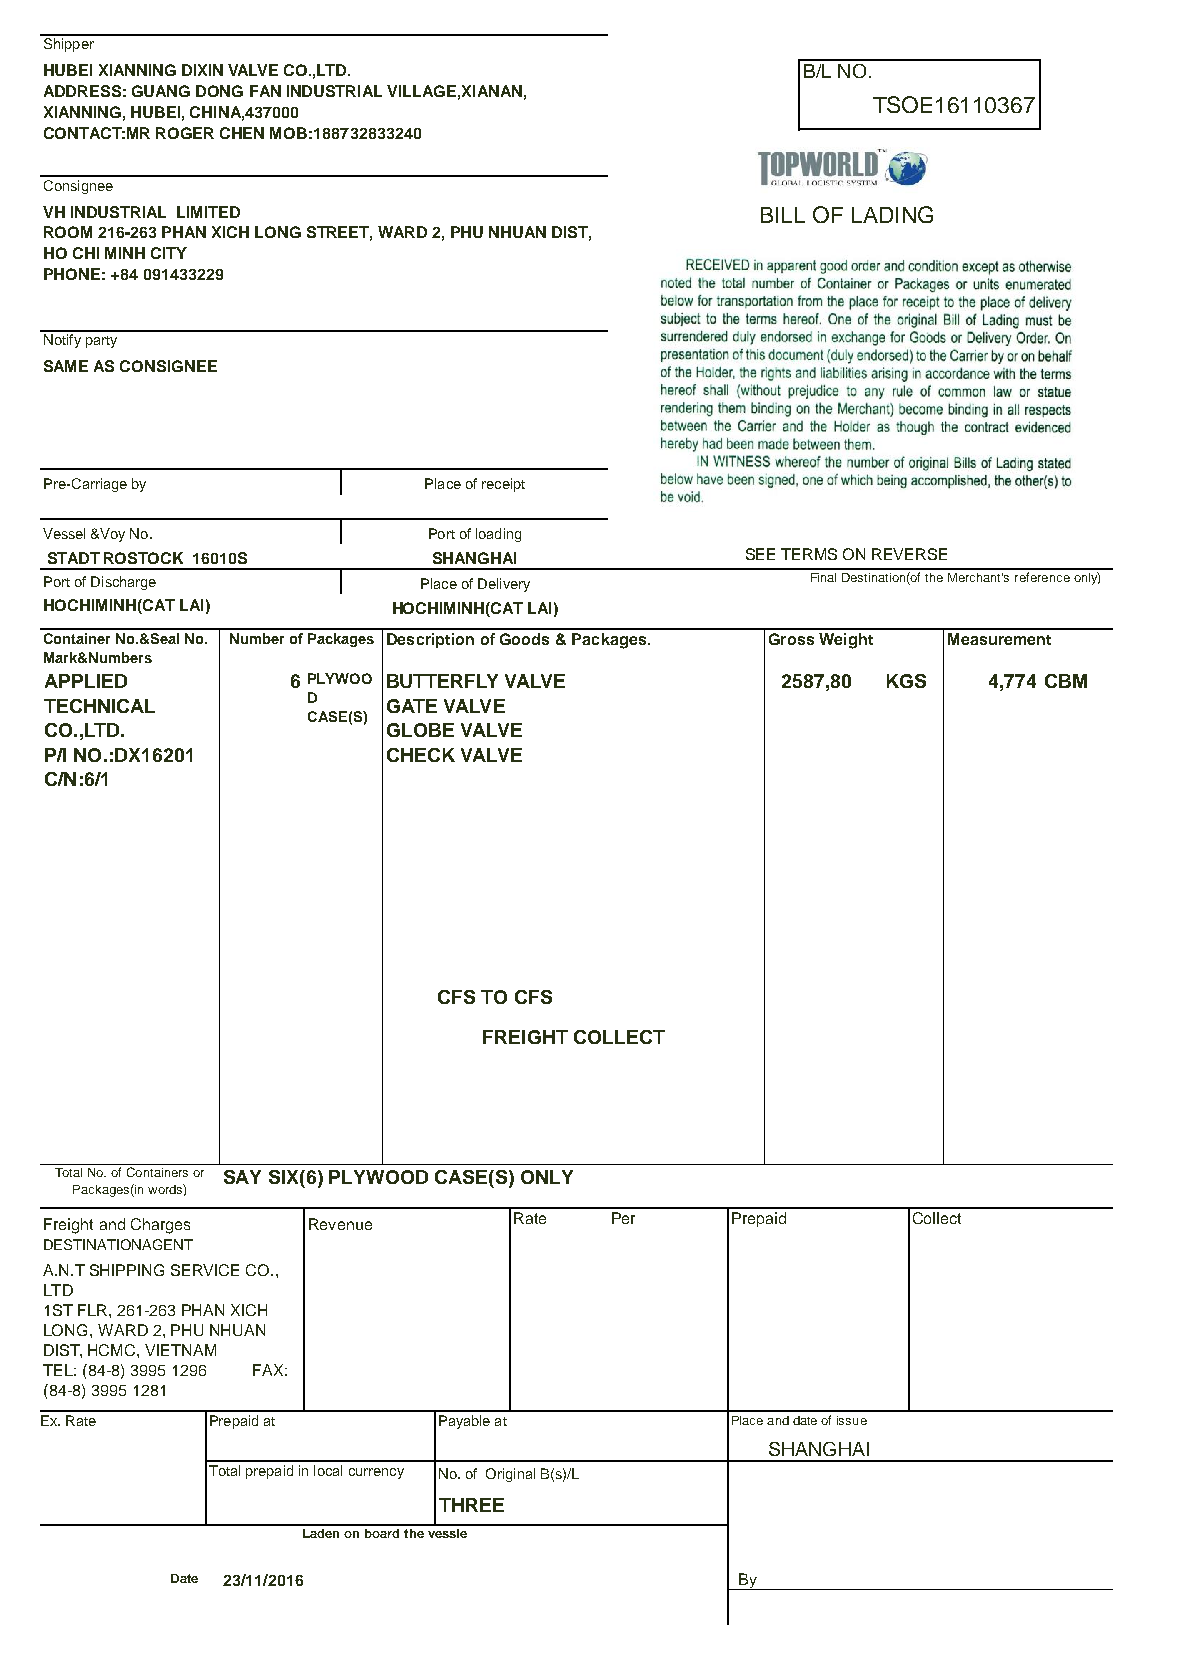 This screenshot has width=1179, height=1667. I want to click on ROGER, so click(185, 133).
